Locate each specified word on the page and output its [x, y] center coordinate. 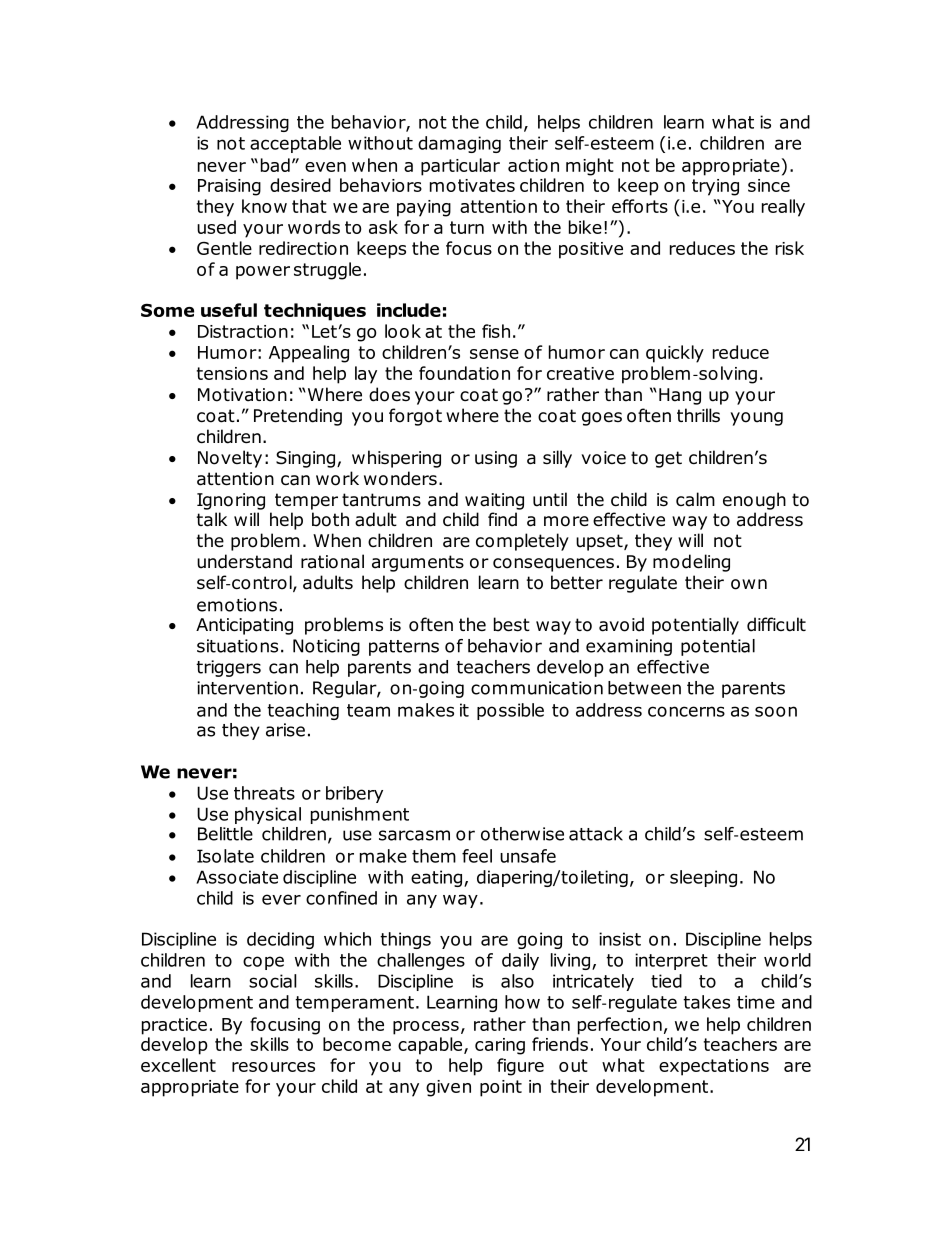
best [512, 624]
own [749, 584]
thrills [698, 415]
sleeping [703, 878]
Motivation [242, 395]
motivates [472, 185]
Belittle [225, 834]
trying [715, 187]
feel [477, 856]
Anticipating [244, 626]
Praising [229, 187]
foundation [464, 373]
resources [273, 1067]
